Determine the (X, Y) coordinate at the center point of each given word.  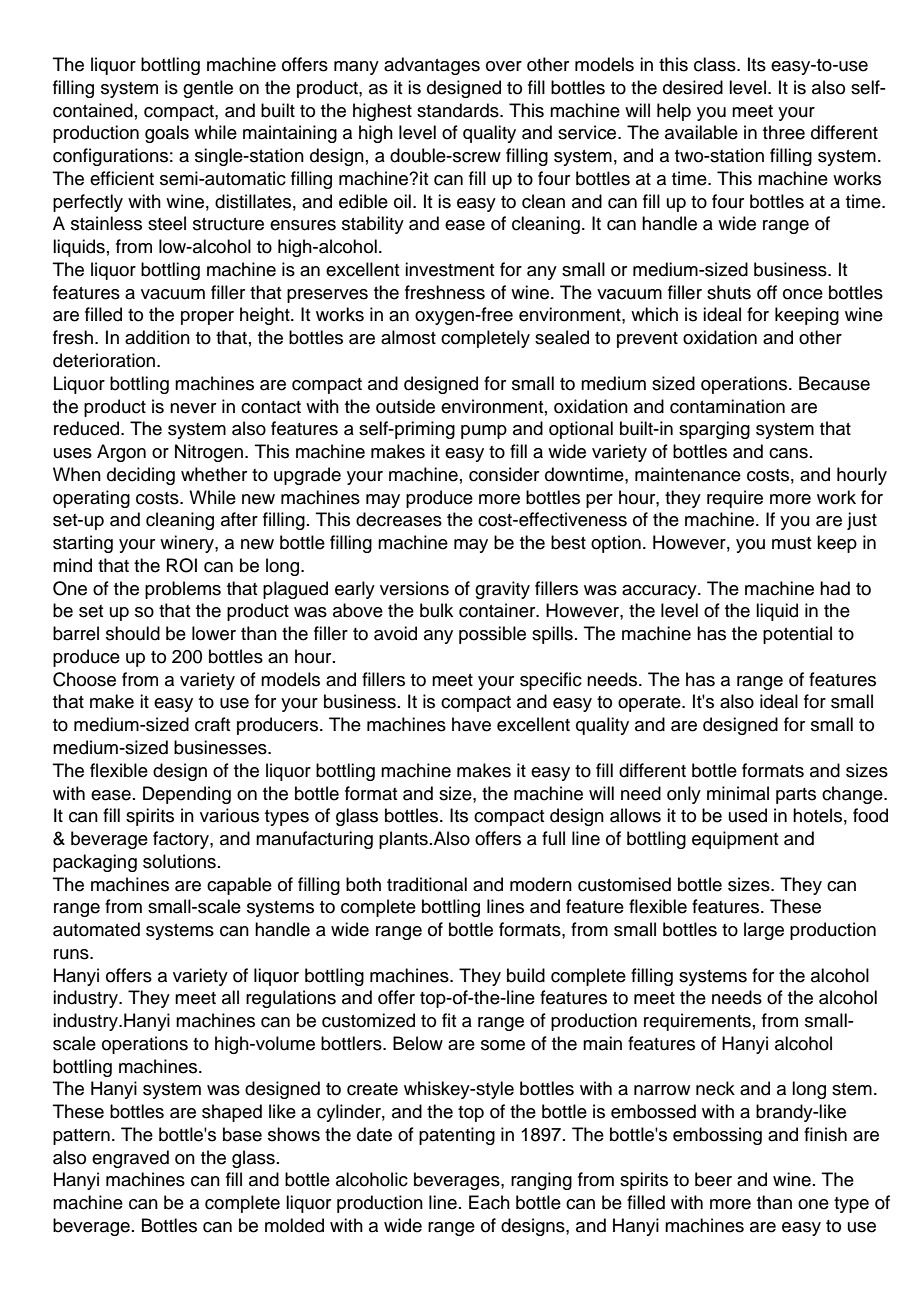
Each (489, 1202)
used (748, 815)
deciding (141, 476)
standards (459, 110)
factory (182, 840)
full (553, 838)
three (784, 132)
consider (504, 474)
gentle (208, 89)
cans (788, 453)
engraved (130, 1159)
